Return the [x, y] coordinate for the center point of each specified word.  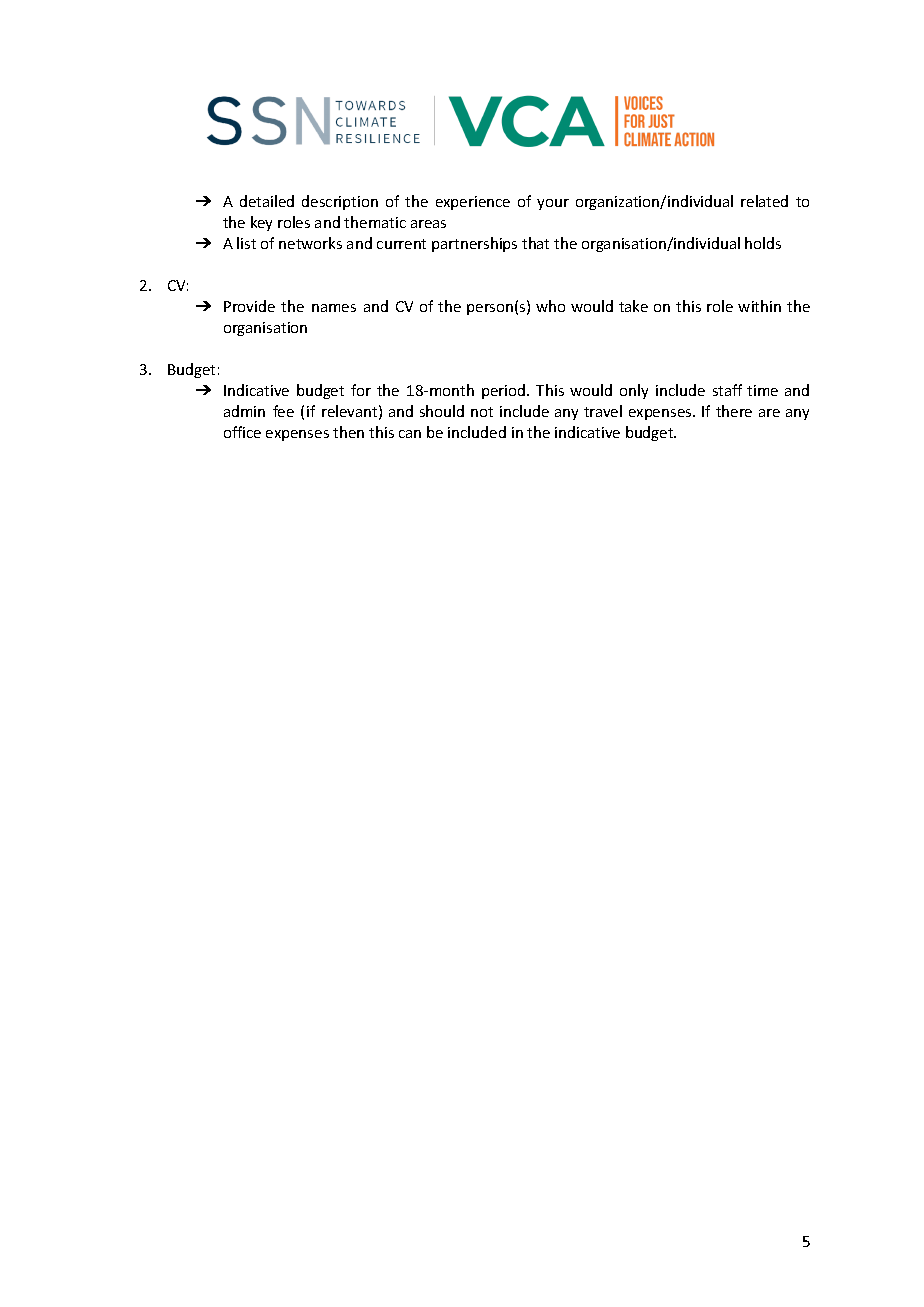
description [340, 202]
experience [473, 203]
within [759, 306]
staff [727, 390]
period [505, 391]
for [361, 390]
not [482, 412]
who [550, 306]
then [348, 432]
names [334, 308]
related [764, 201]
